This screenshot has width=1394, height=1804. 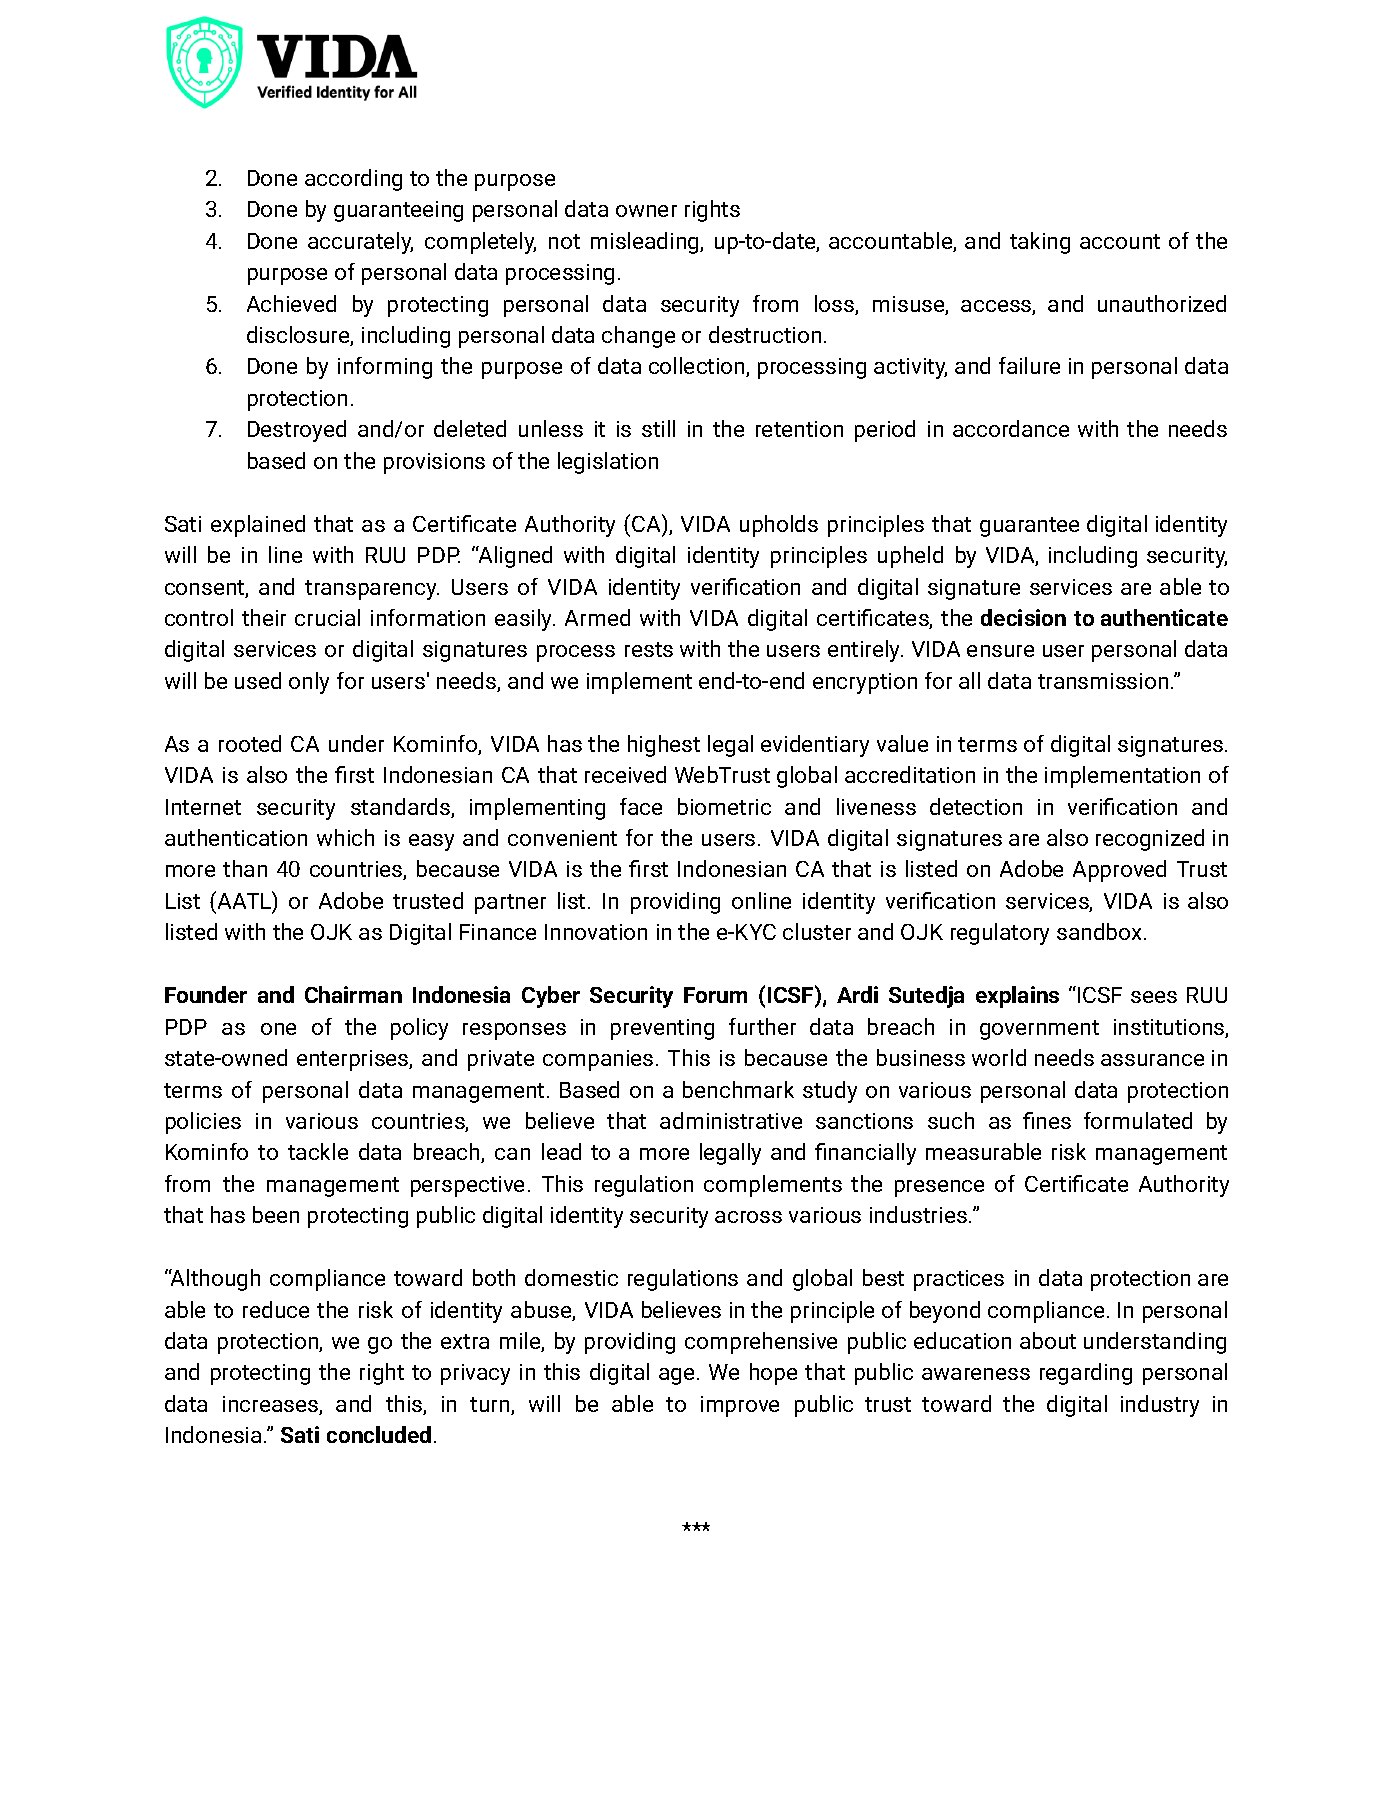 What do you see at coordinates (641, 806) in the screenshot?
I see `face` at bounding box center [641, 806].
